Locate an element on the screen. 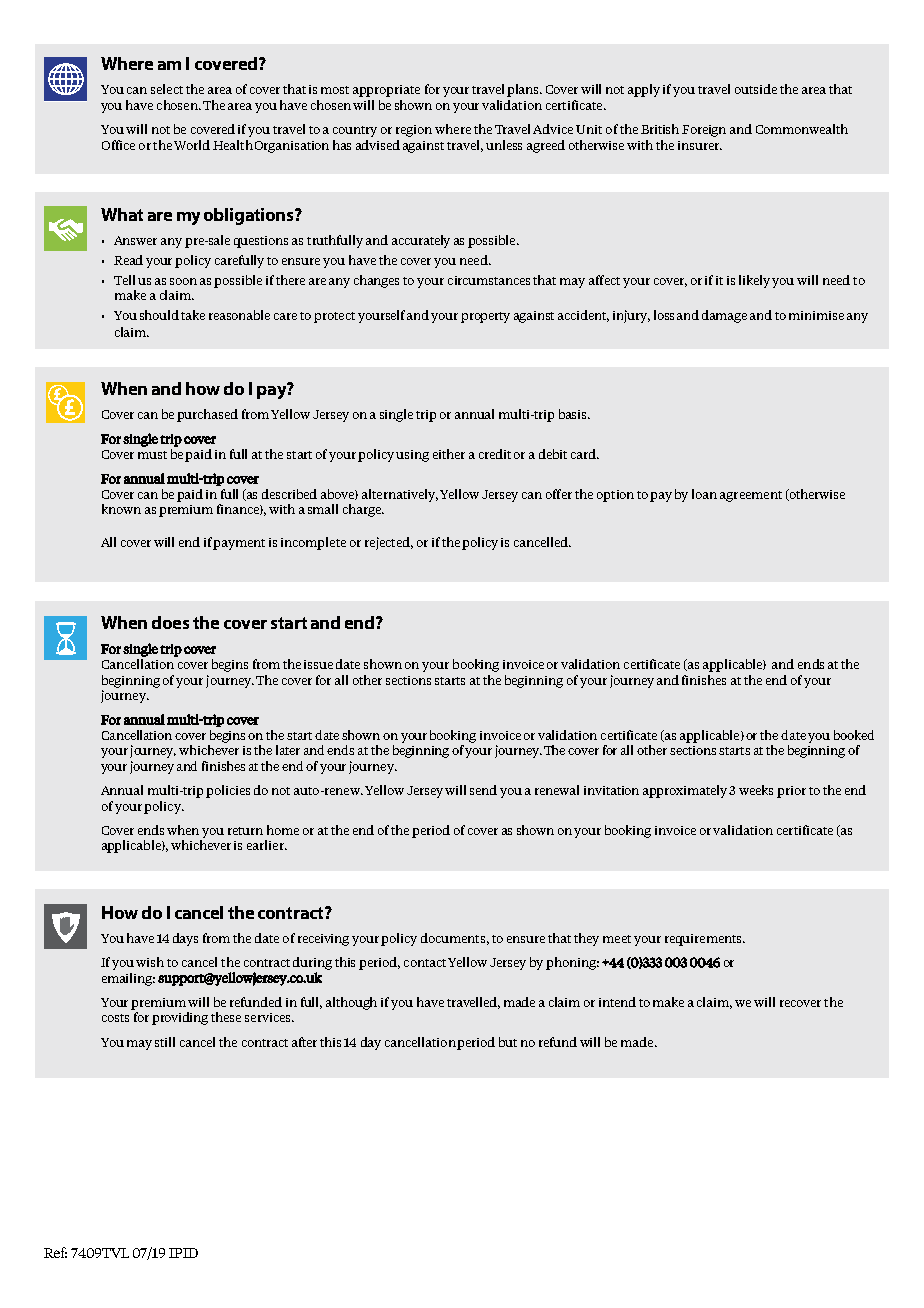  World is located at coordinates (192, 145).
